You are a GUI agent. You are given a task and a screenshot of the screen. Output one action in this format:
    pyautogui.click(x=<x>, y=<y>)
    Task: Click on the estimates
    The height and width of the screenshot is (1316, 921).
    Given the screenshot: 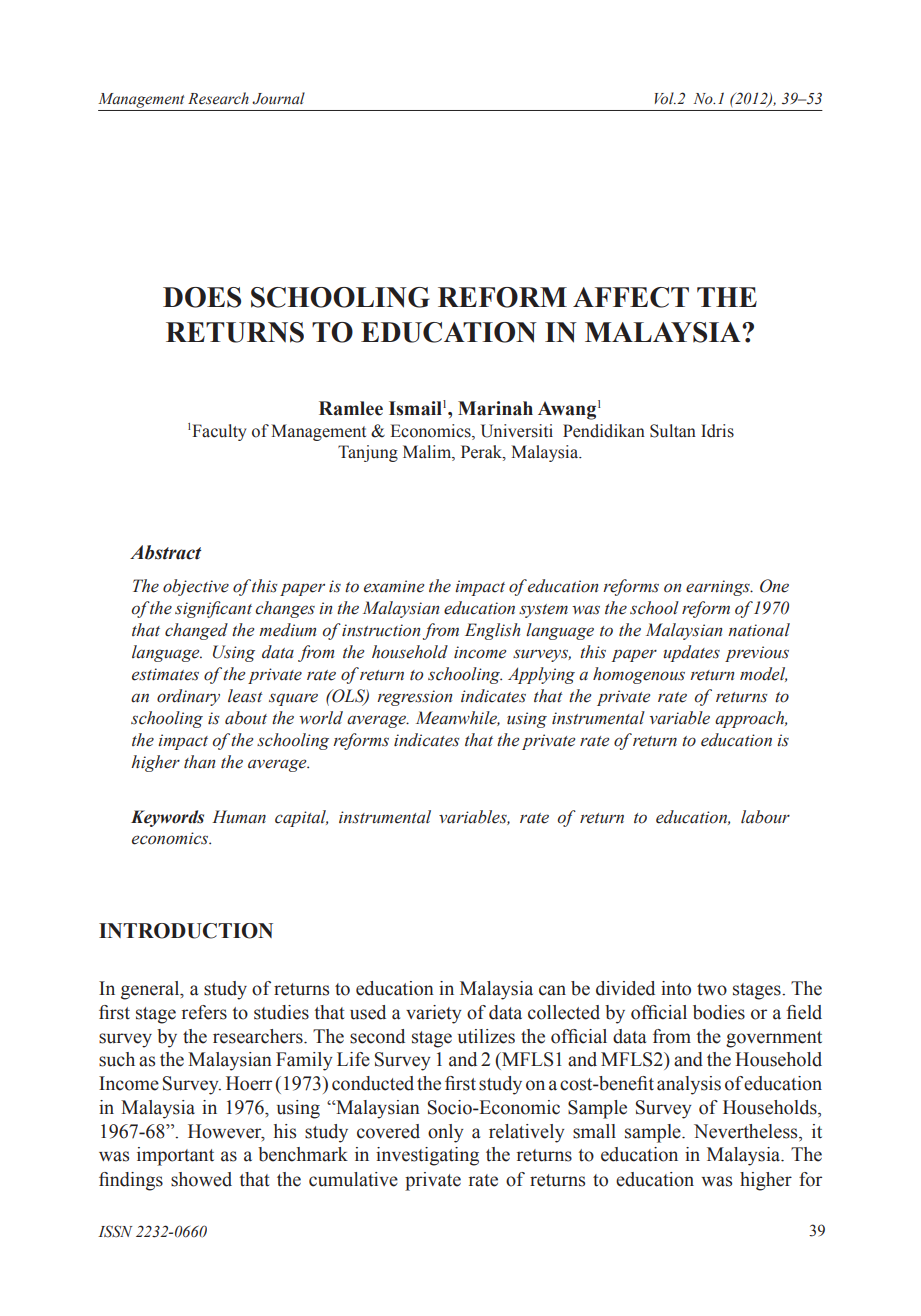 What is the action you would take?
    pyautogui.click(x=165, y=674)
